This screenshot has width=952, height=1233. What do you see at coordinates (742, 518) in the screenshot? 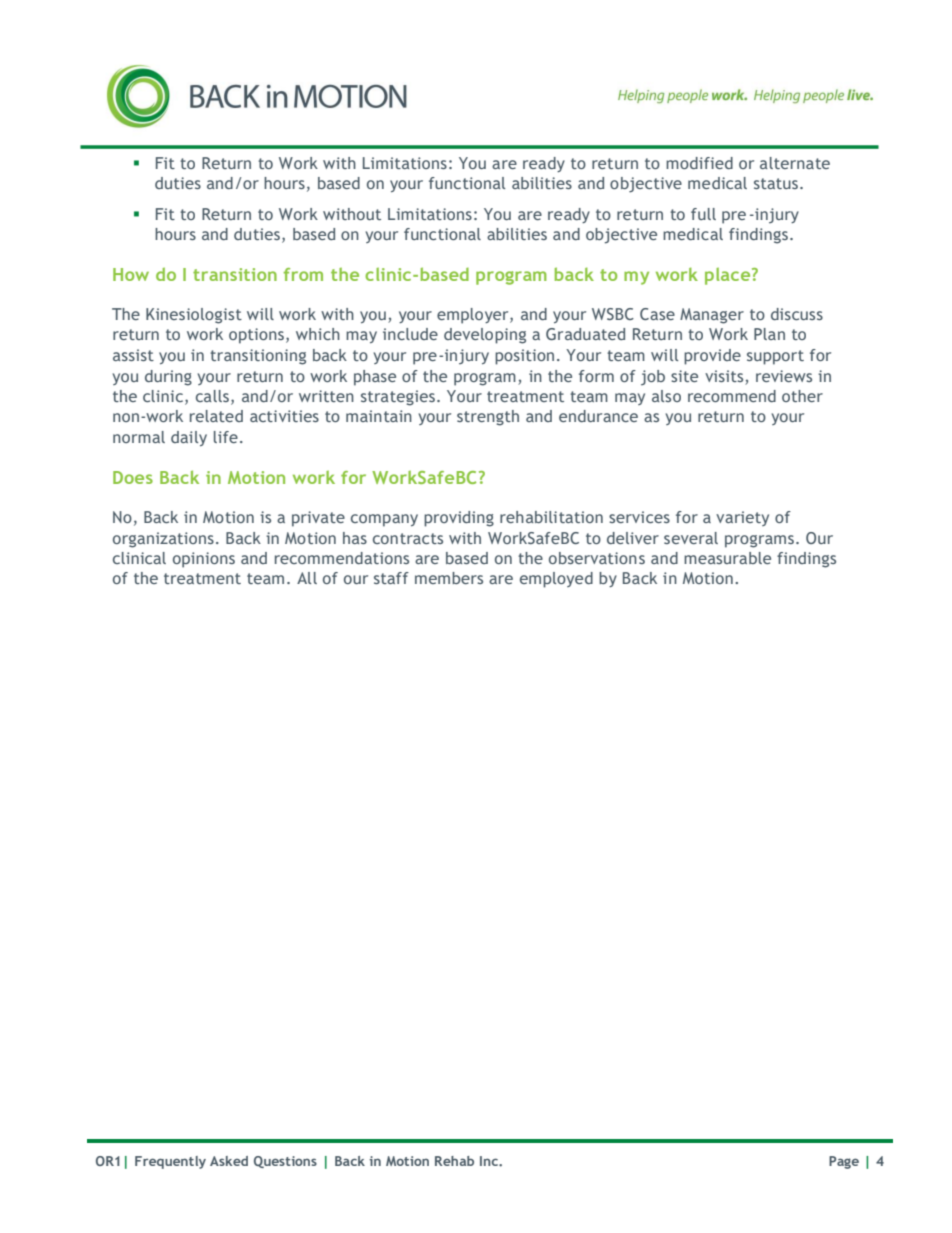
I see `variety` at bounding box center [742, 518].
